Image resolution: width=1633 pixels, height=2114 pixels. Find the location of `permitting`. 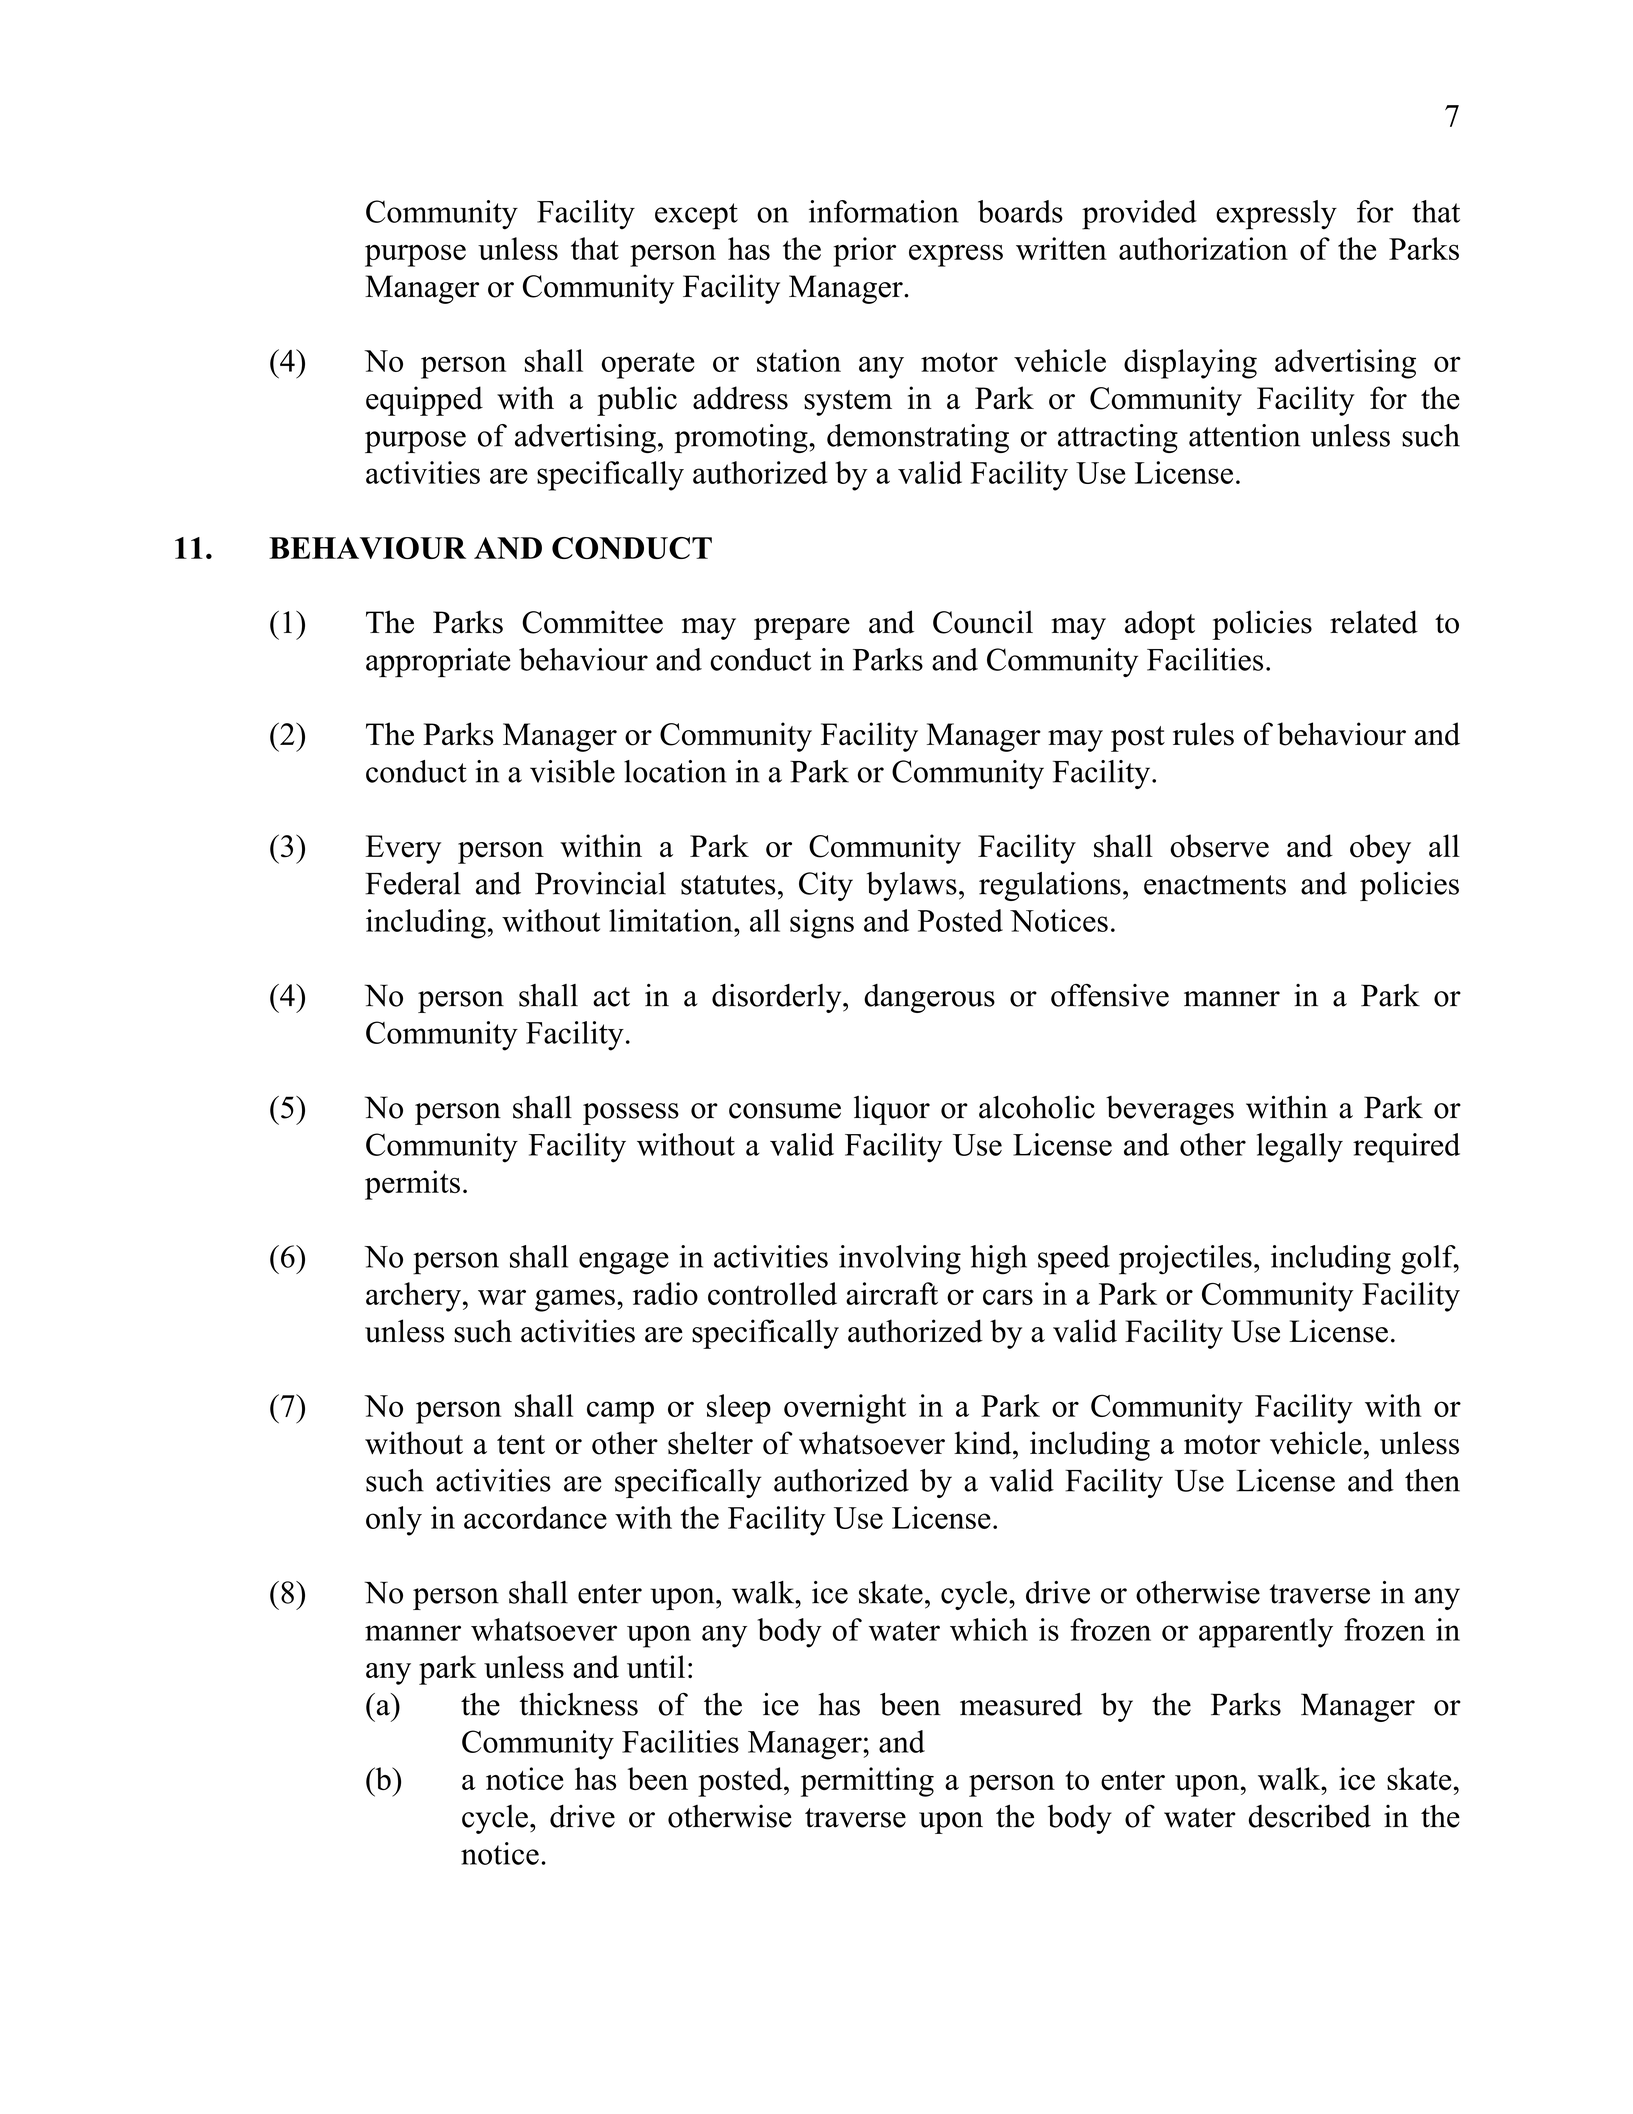

permitting is located at coordinates (867, 1782).
